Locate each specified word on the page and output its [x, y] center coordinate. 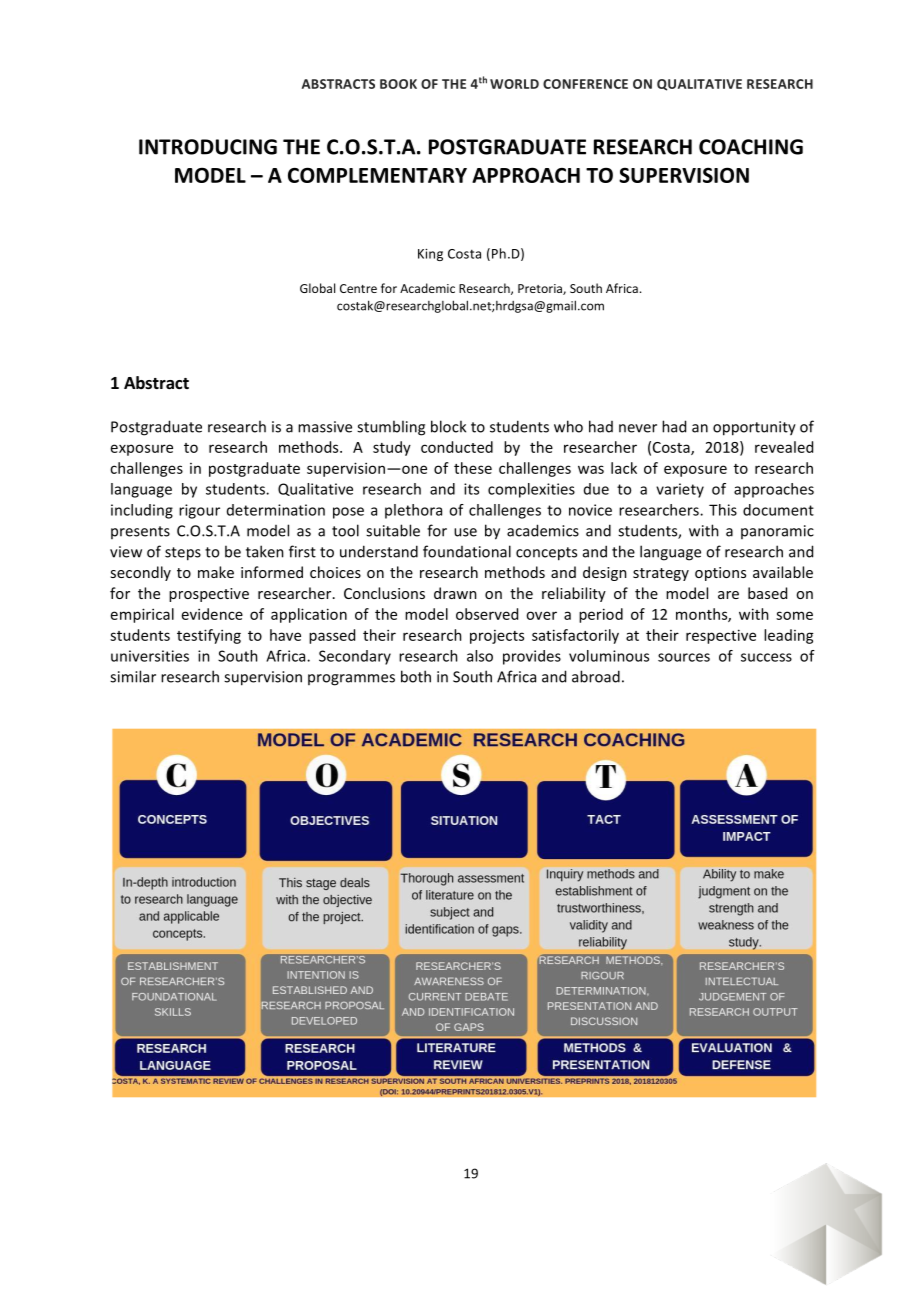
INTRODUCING [208, 147]
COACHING [751, 147]
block [448, 426]
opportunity [754, 428]
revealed [784, 447]
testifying [209, 636]
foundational [467, 551]
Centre [358, 288]
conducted [457, 447]
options [720, 574]
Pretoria [541, 289]
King [430, 255]
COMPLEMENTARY [377, 175]
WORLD [514, 84]
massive [325, 427]
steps [183, 554]
